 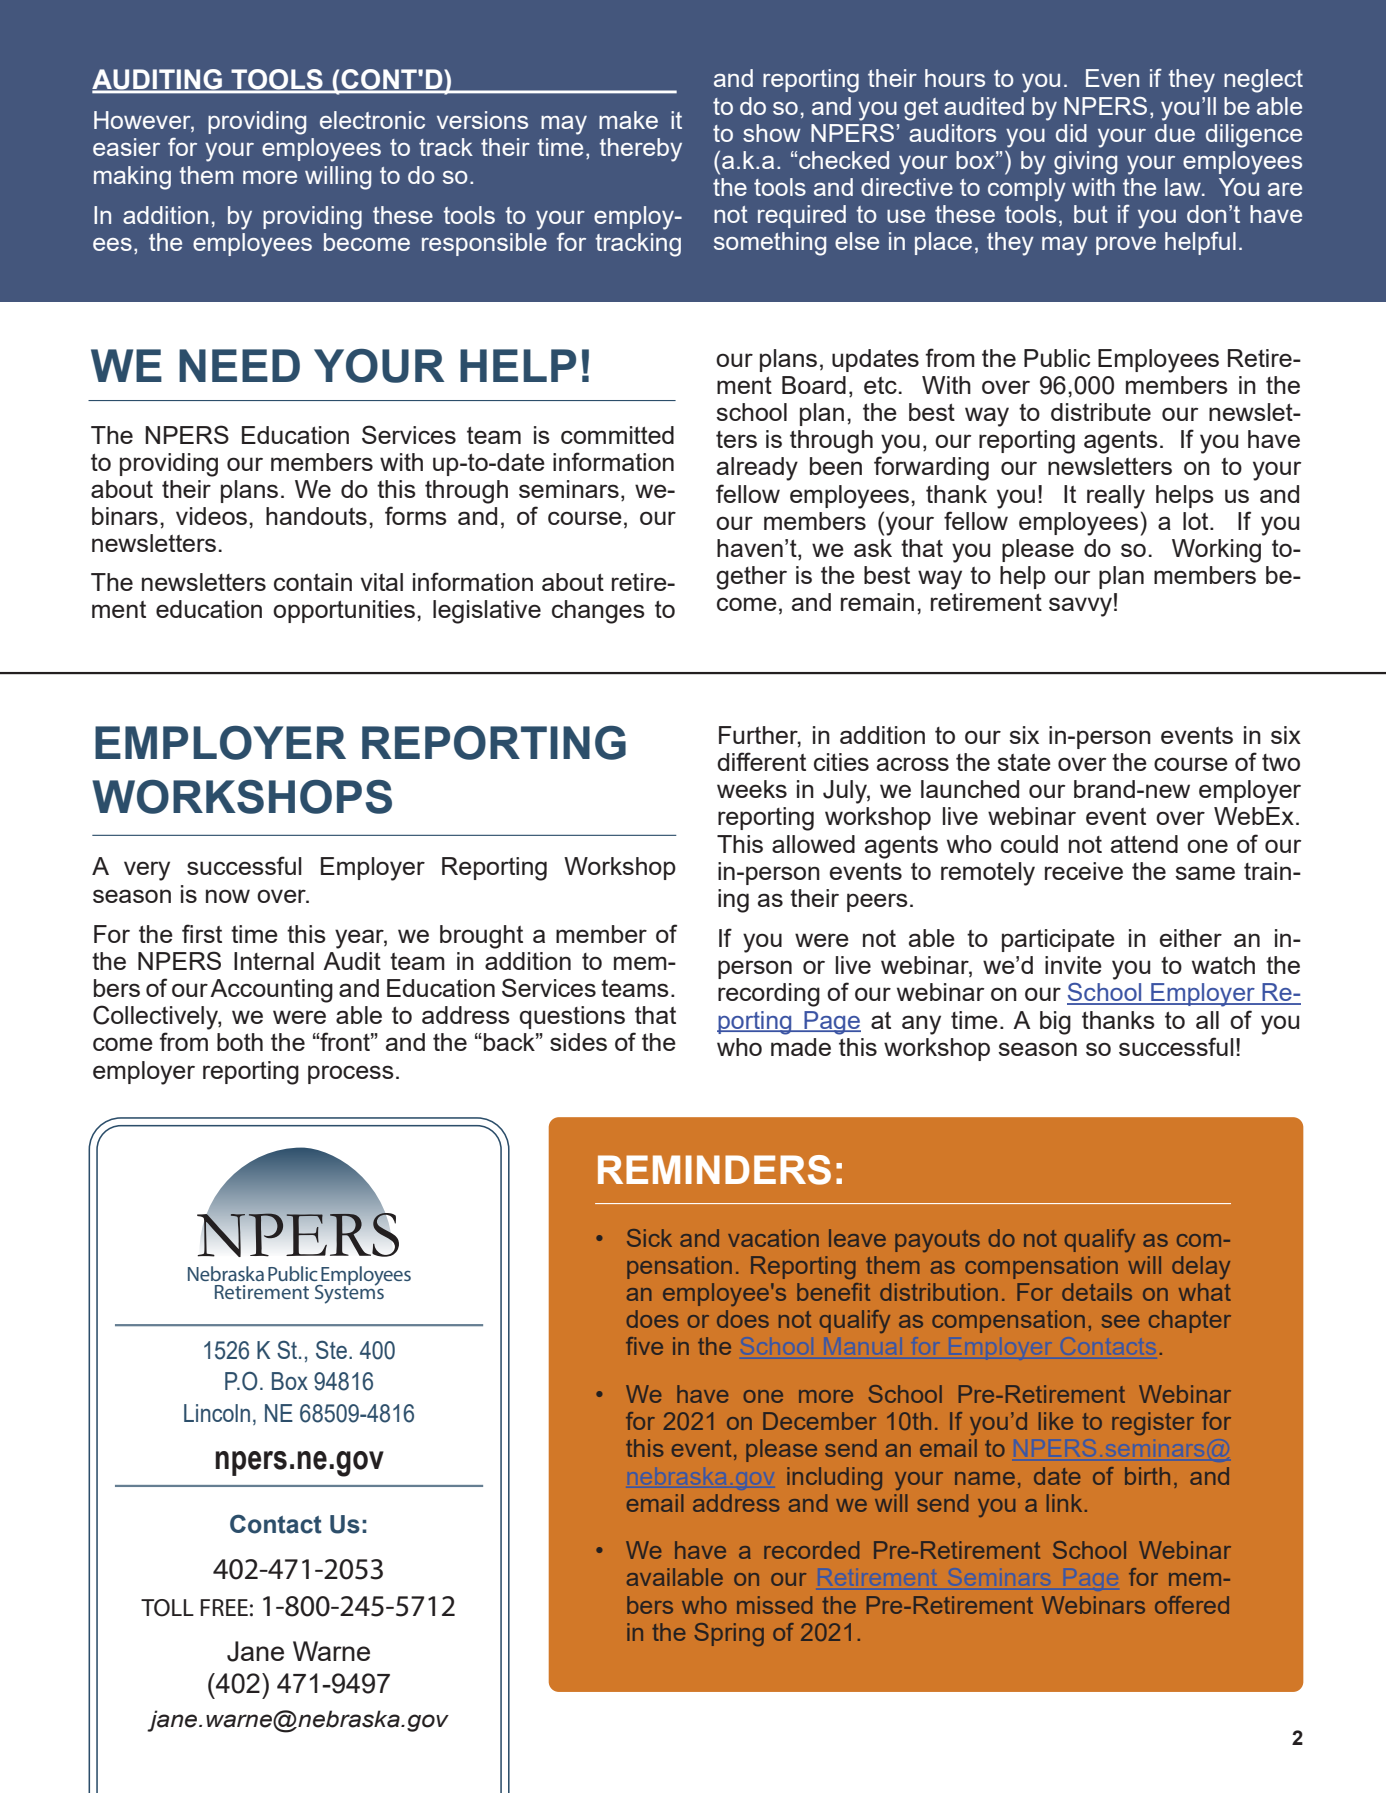 What do you see at coordinates (349, 1293) in the image?
I see `Systems` at bounding box center [349, 1293].
